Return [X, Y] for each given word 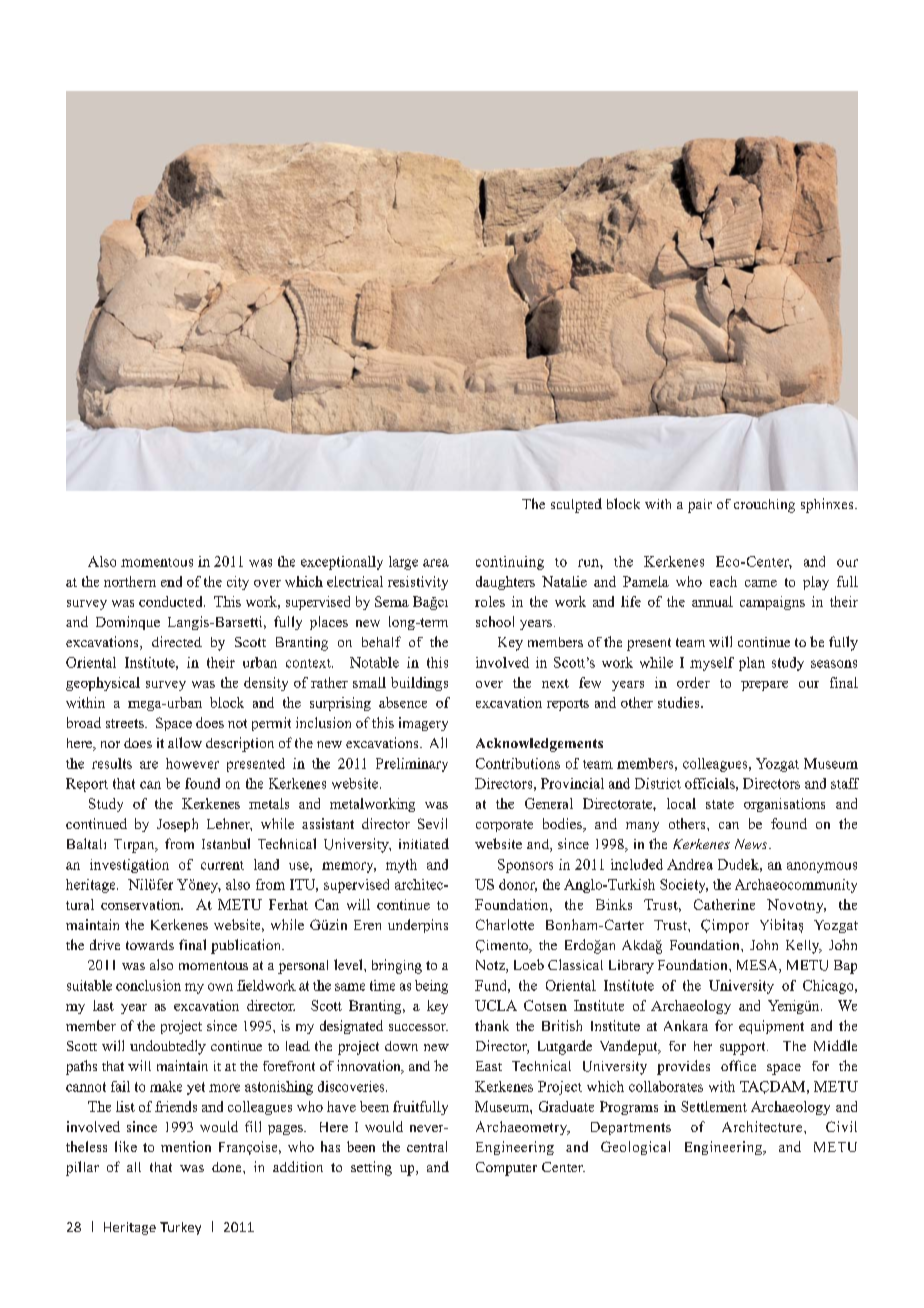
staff [845, 783]
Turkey [180, 1228]
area [436, 563]
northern [130, 581]
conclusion [148, 985]
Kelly [804, 947]
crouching [764, 506]
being [431, 987]
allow [185, 742]
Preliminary [412, 765]
